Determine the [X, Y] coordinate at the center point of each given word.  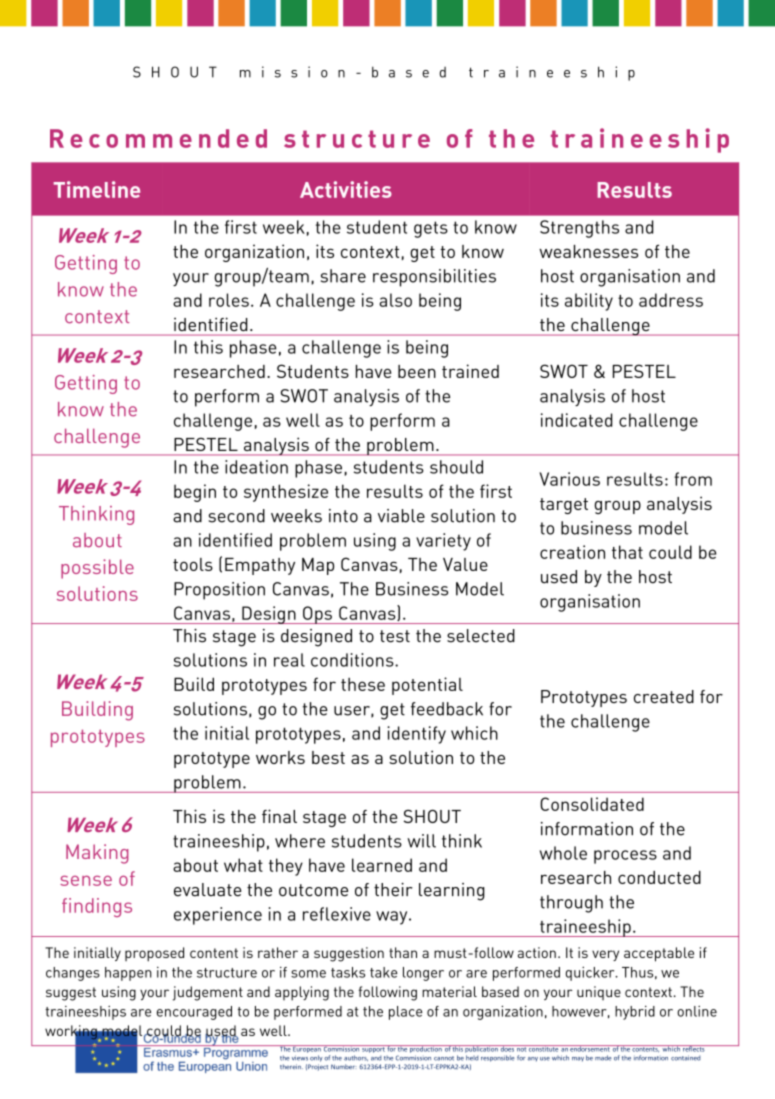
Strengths [579, 229]
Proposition [219, 591]
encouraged [194, 1013]
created [664, 696]
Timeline [97, 189]
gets [431, 229]
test [395, 636]
